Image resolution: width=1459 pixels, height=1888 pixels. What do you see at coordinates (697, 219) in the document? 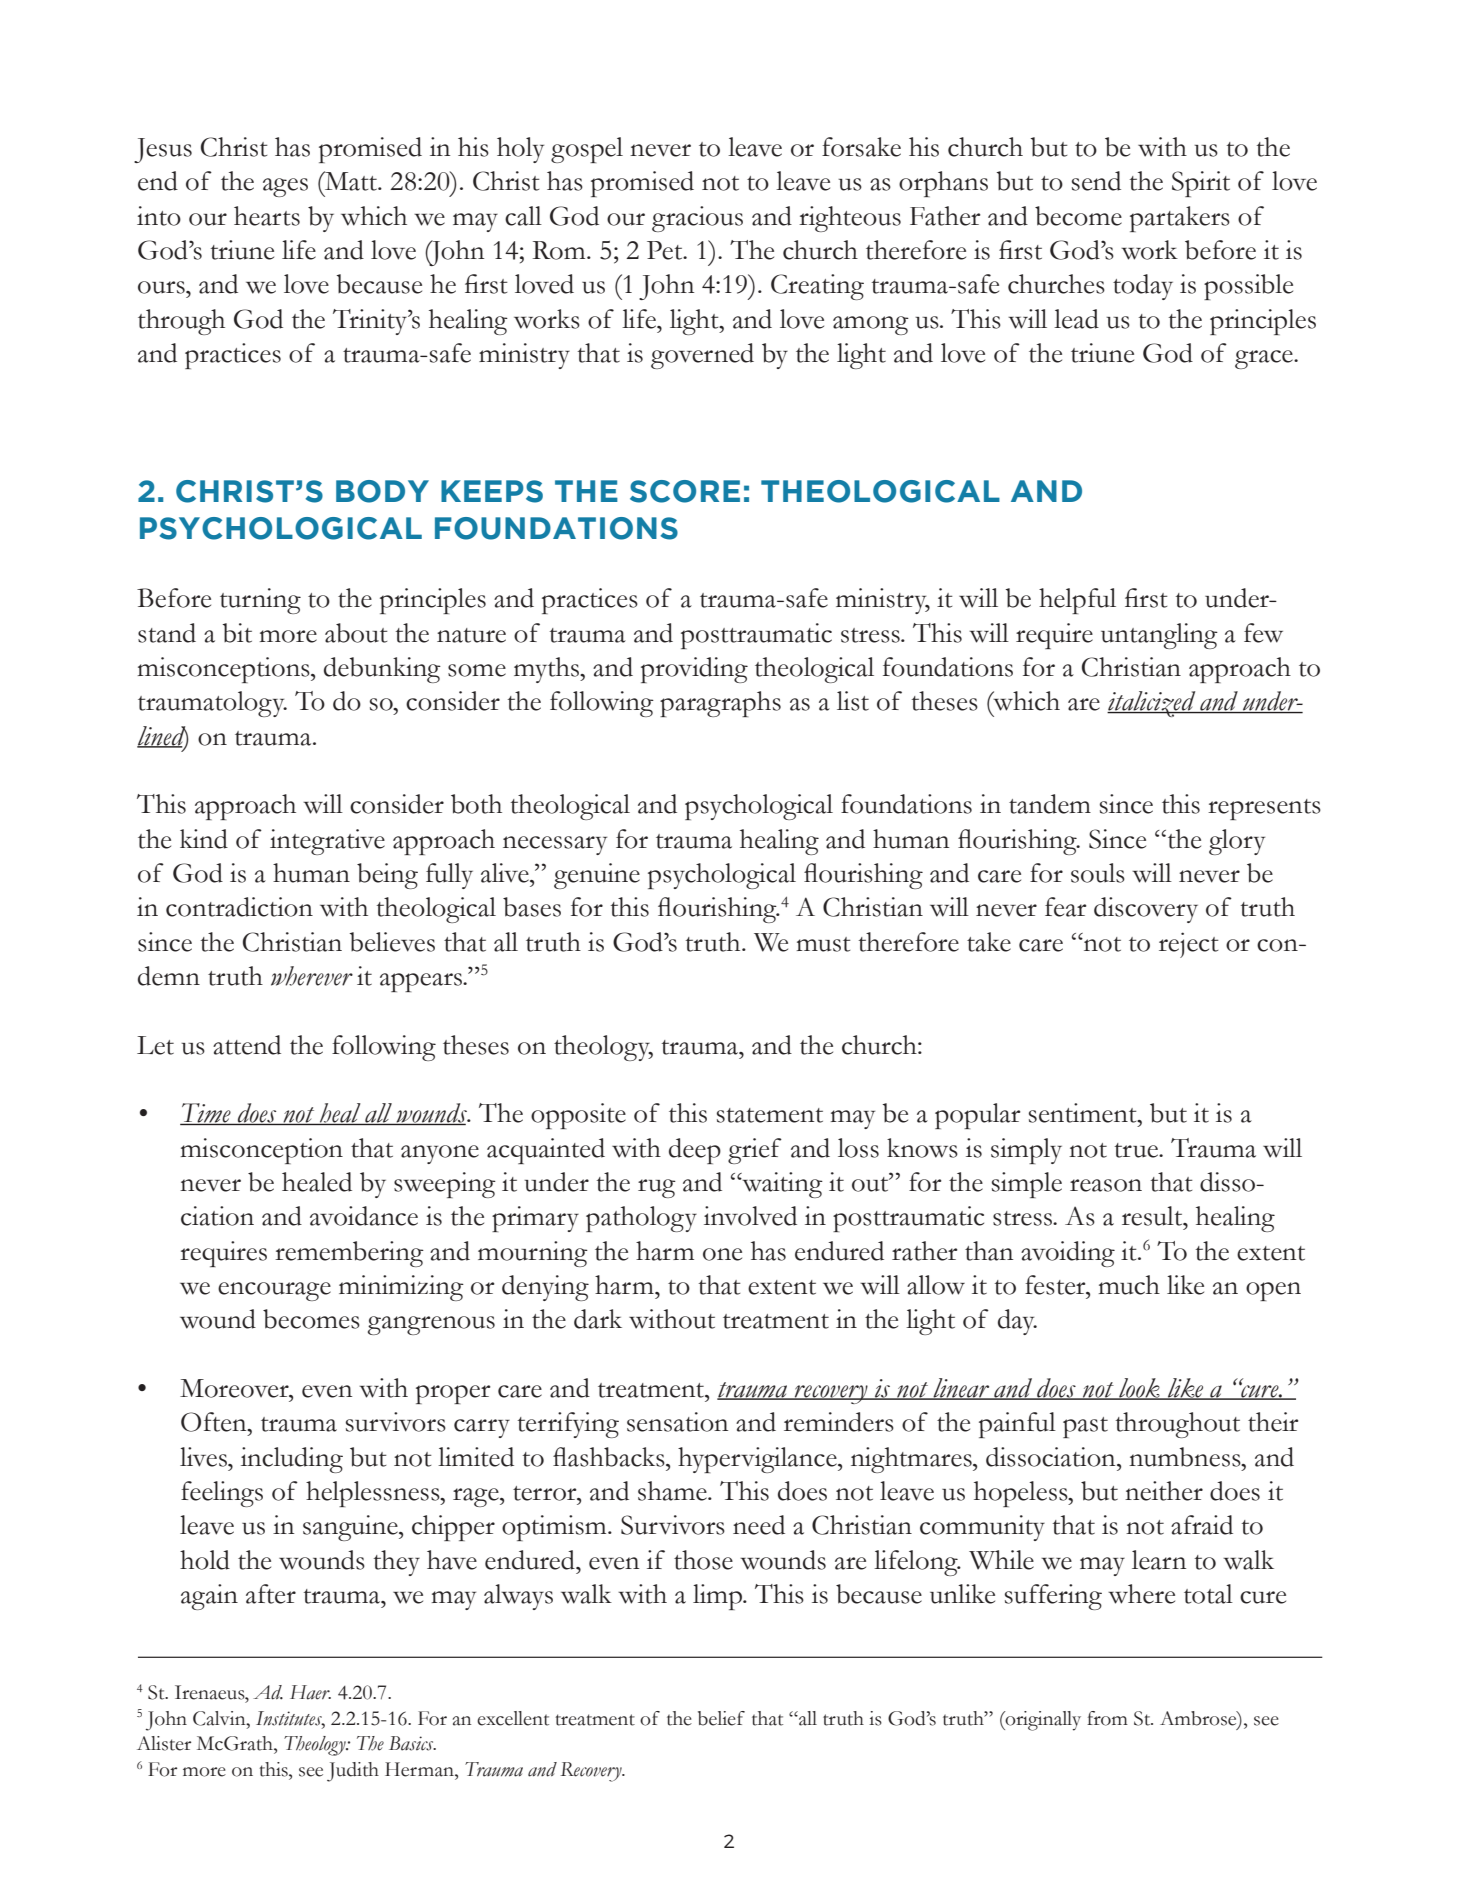
I see `gracious` at bounding box center [697, 219].
